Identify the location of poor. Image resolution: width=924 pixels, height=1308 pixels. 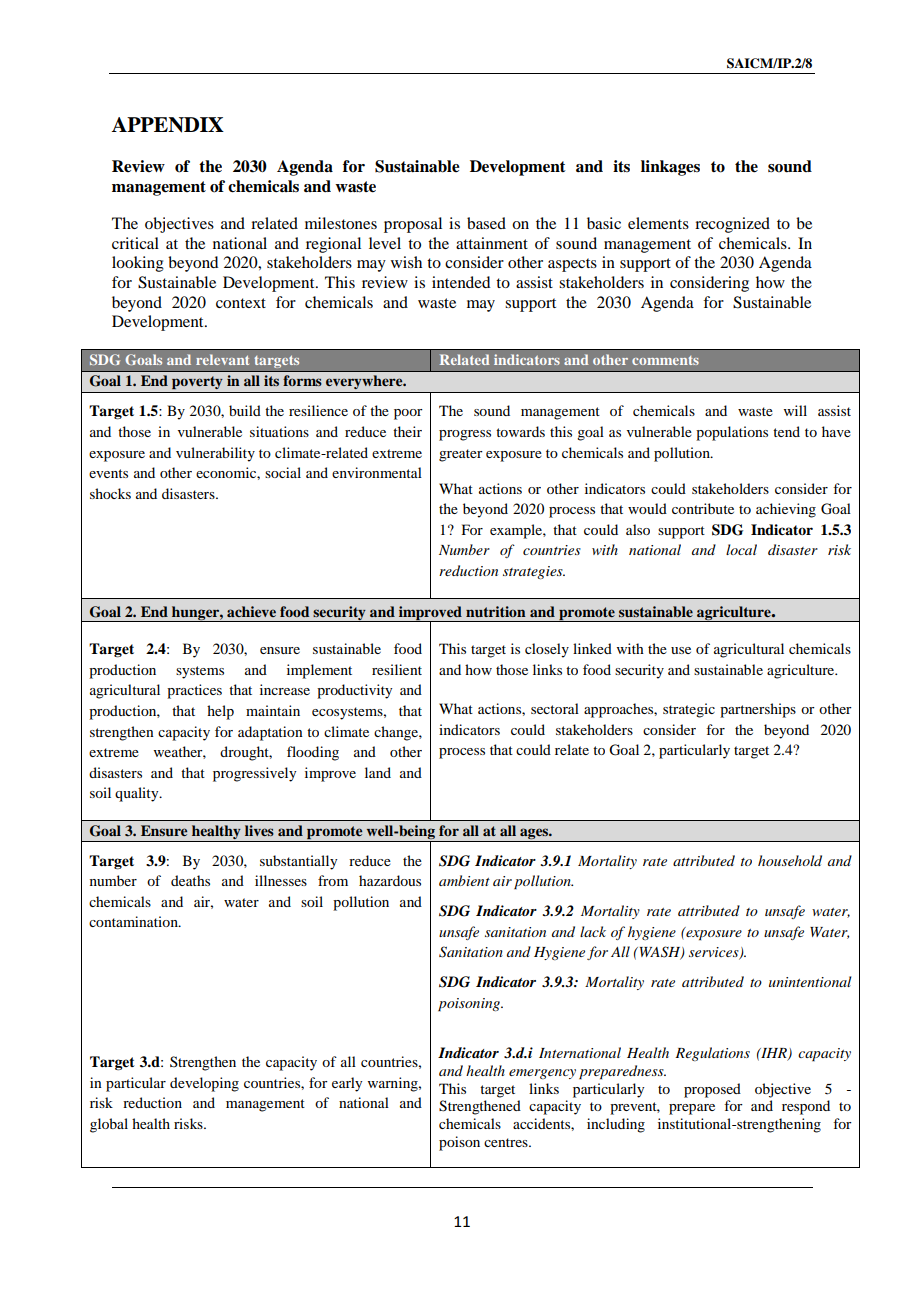
(408, 414).
